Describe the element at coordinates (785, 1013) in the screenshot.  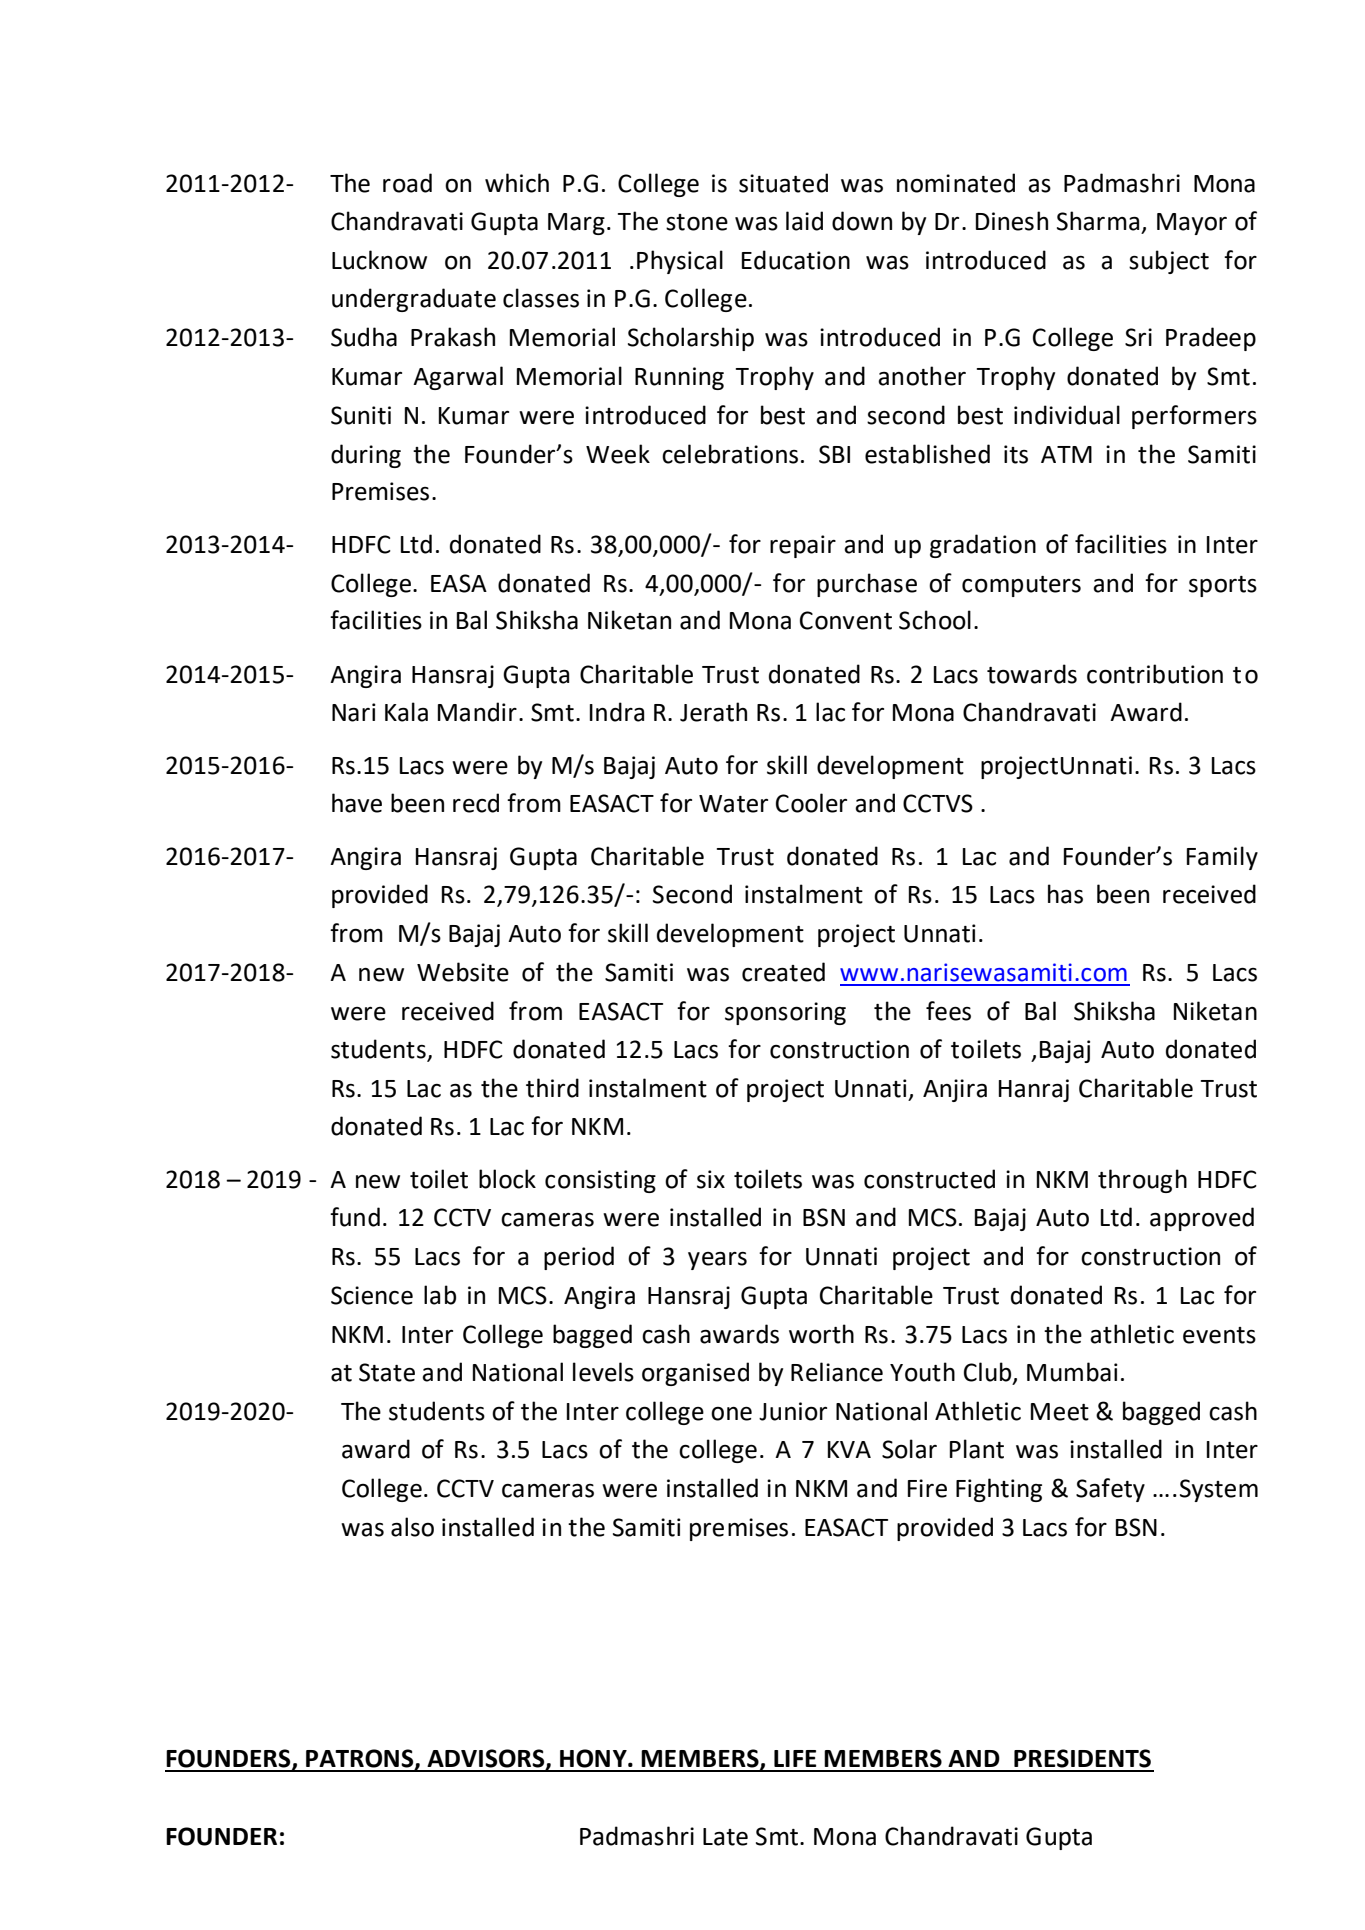
I see `sponsoring` at that location.
